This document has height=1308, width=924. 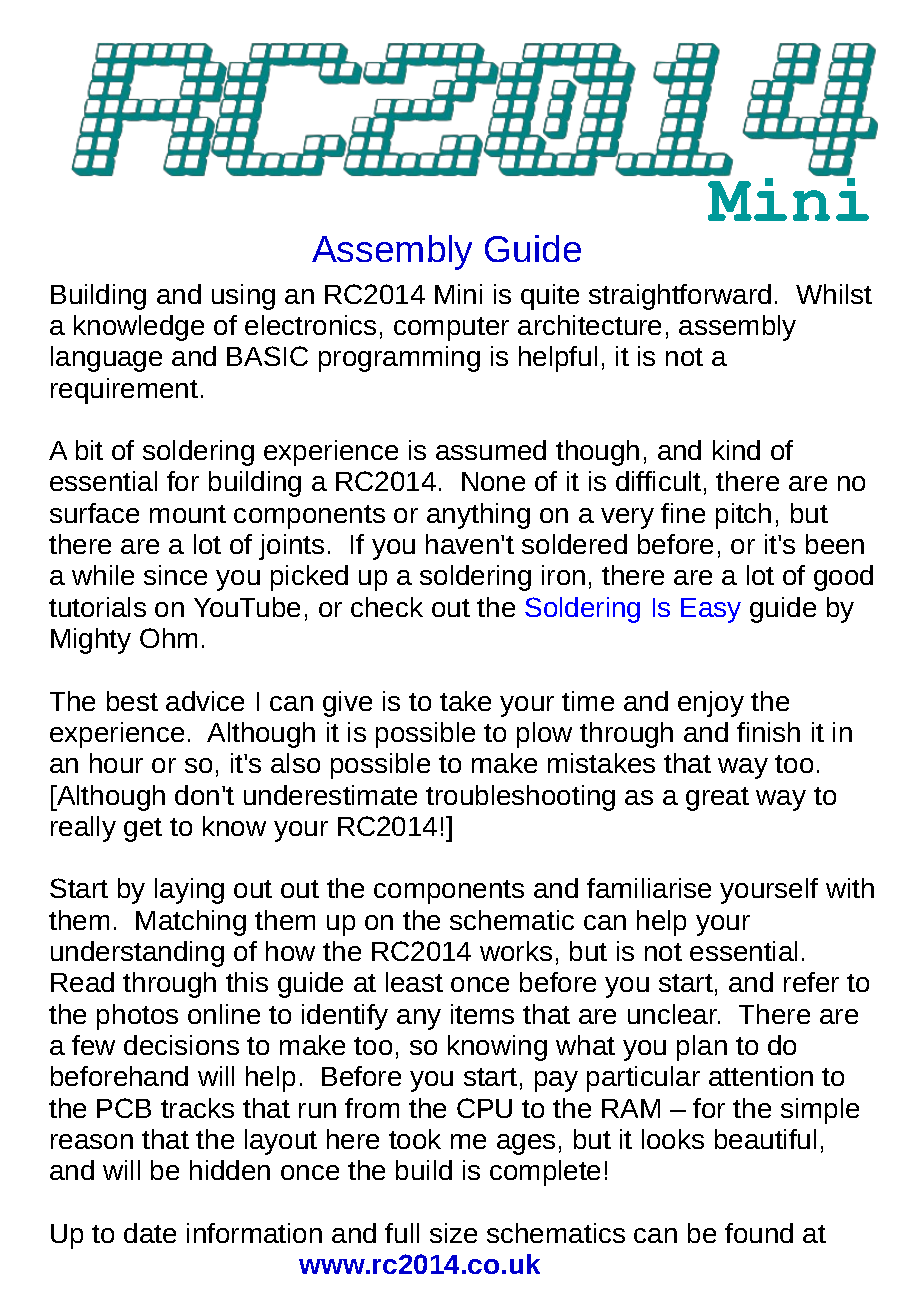 I want to click on size, so click(x=453, y=1233).
